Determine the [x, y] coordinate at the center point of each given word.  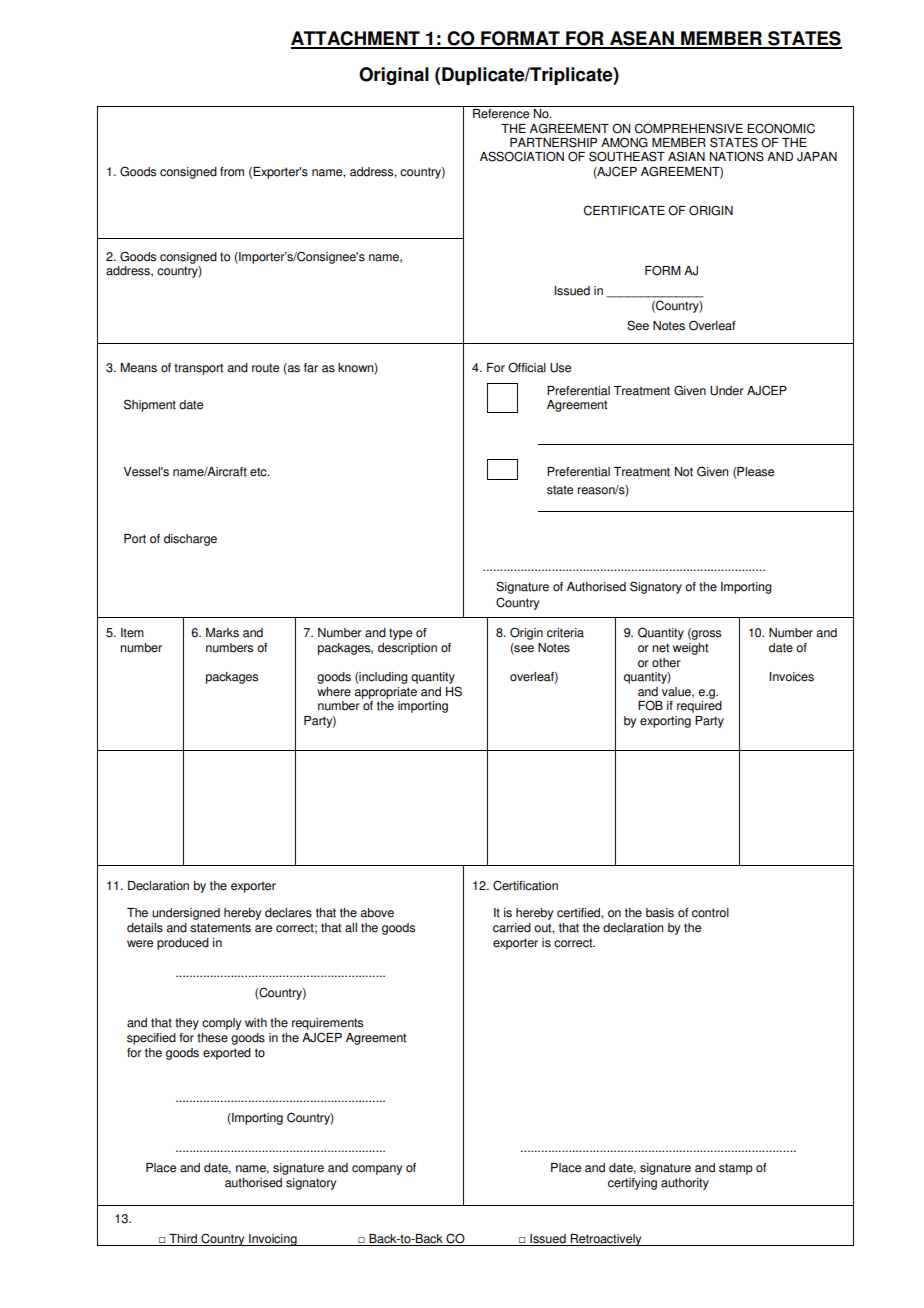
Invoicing [273, 1240]
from [232, 172]
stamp [736, 1169]
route [265, 368]
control [710, 913]
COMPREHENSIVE [689, 128]
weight [690, 649]
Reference [501, 114]
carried [512, 928]
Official [527, 367]
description [407, 649]
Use [560, 368]
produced [183, 944]
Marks [222, 633]
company [377, 1170]
